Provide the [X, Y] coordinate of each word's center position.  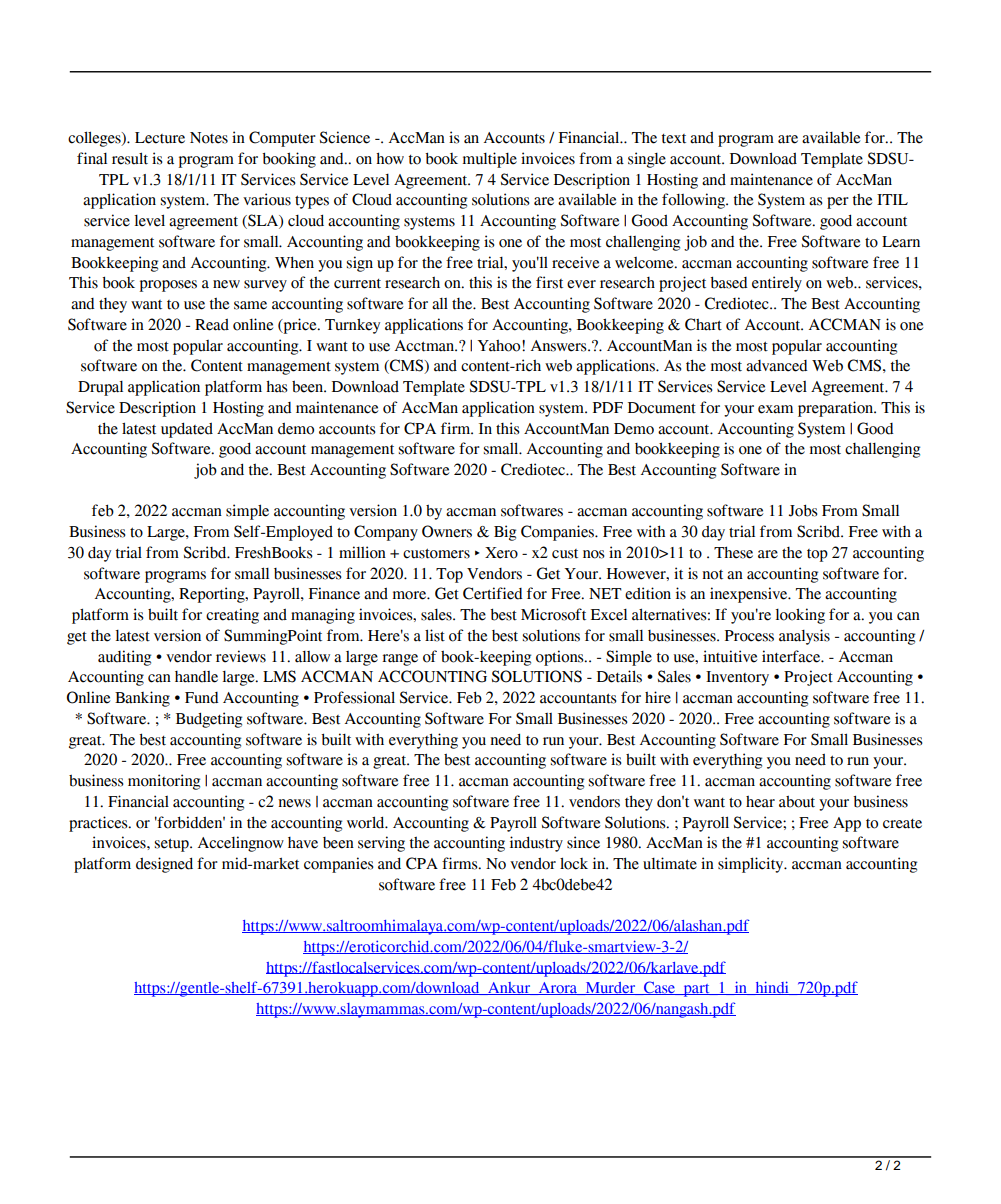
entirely [777, 284]
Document [662, 408]
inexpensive [750, 595]
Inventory [737, 678]
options [561, 658]
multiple [490, 160]
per [838, 203]
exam [775, 409]
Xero [501, 553]
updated [187, 430]
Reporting [213, 595]
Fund [202, 698]
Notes [209, 138]
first [549, 282]
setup [173, 845]
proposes [168, 286]
